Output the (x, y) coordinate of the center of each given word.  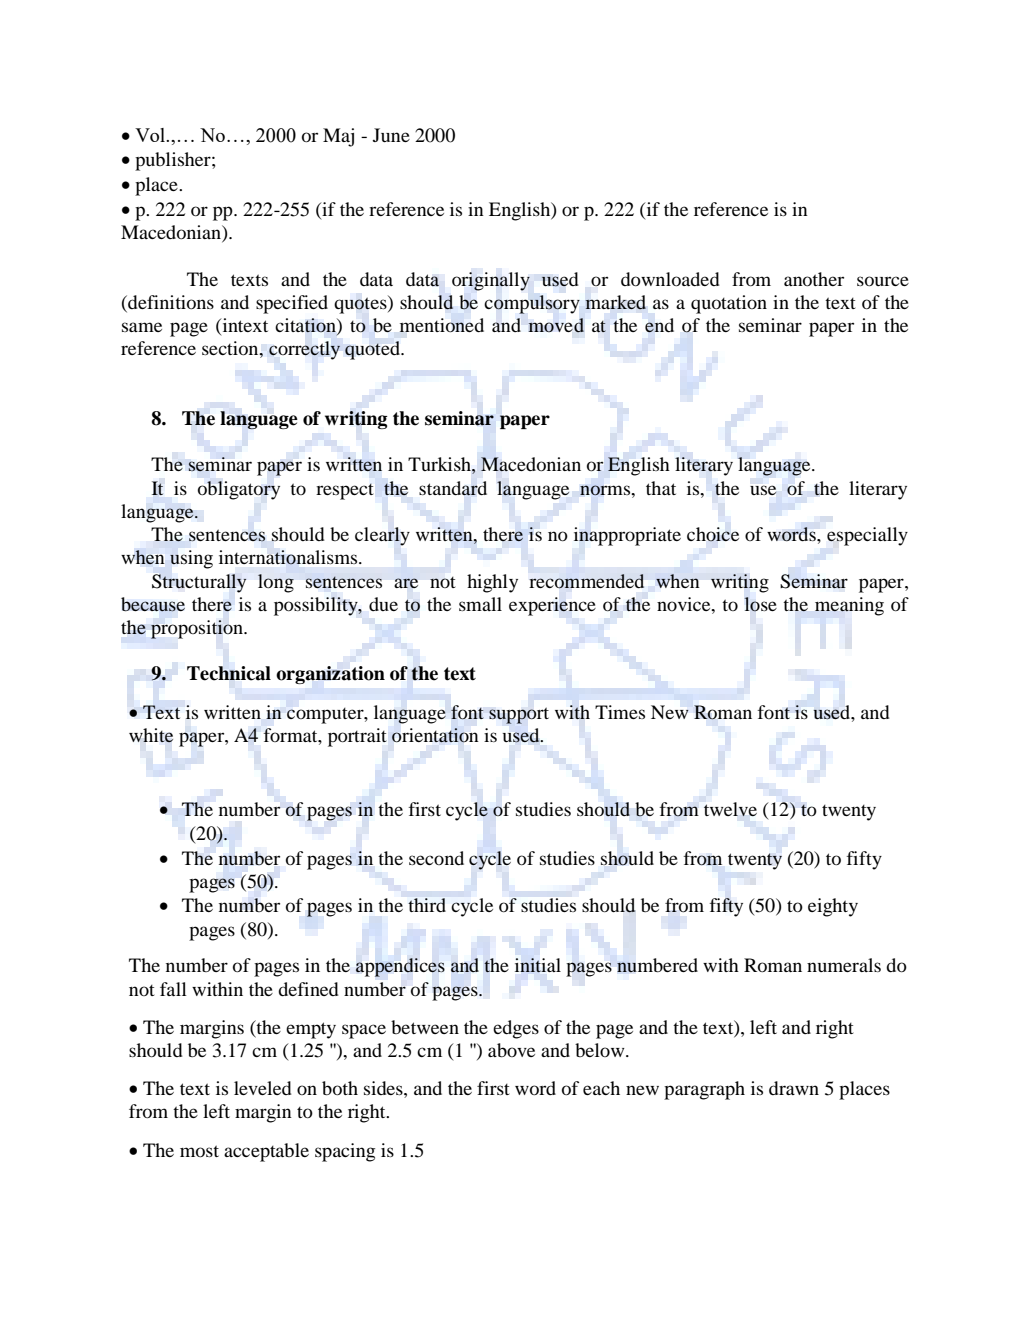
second (436, 858)
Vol (151, 135)
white (151, 735)
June (391, 135)
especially (867, 536)
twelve (730, 809)
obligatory (239, 490)
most (199, 1151)
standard (453, 488)
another (814, 279)
